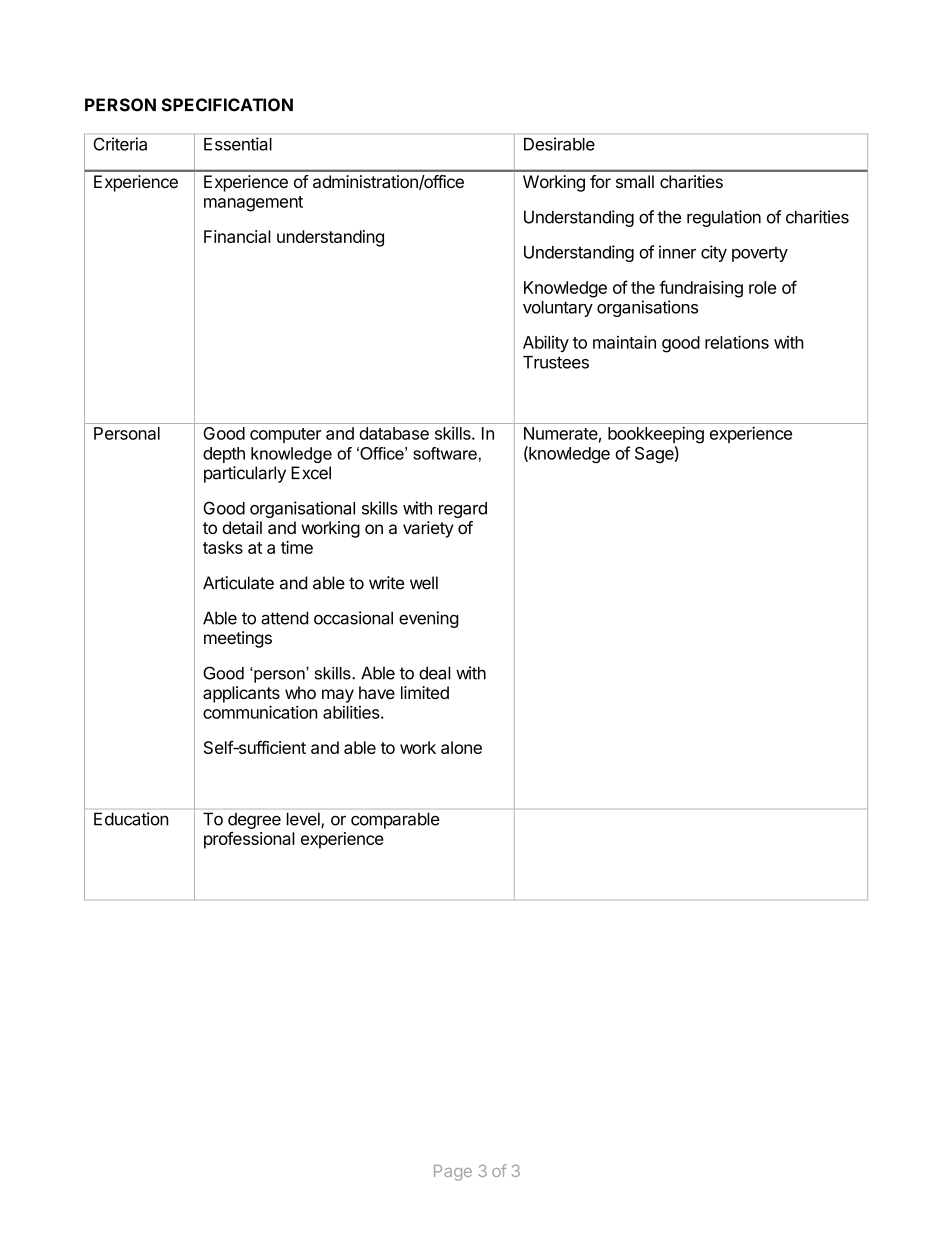 This screenshot has width=952, height=1233. I want to click on small, so click(635, 181).
